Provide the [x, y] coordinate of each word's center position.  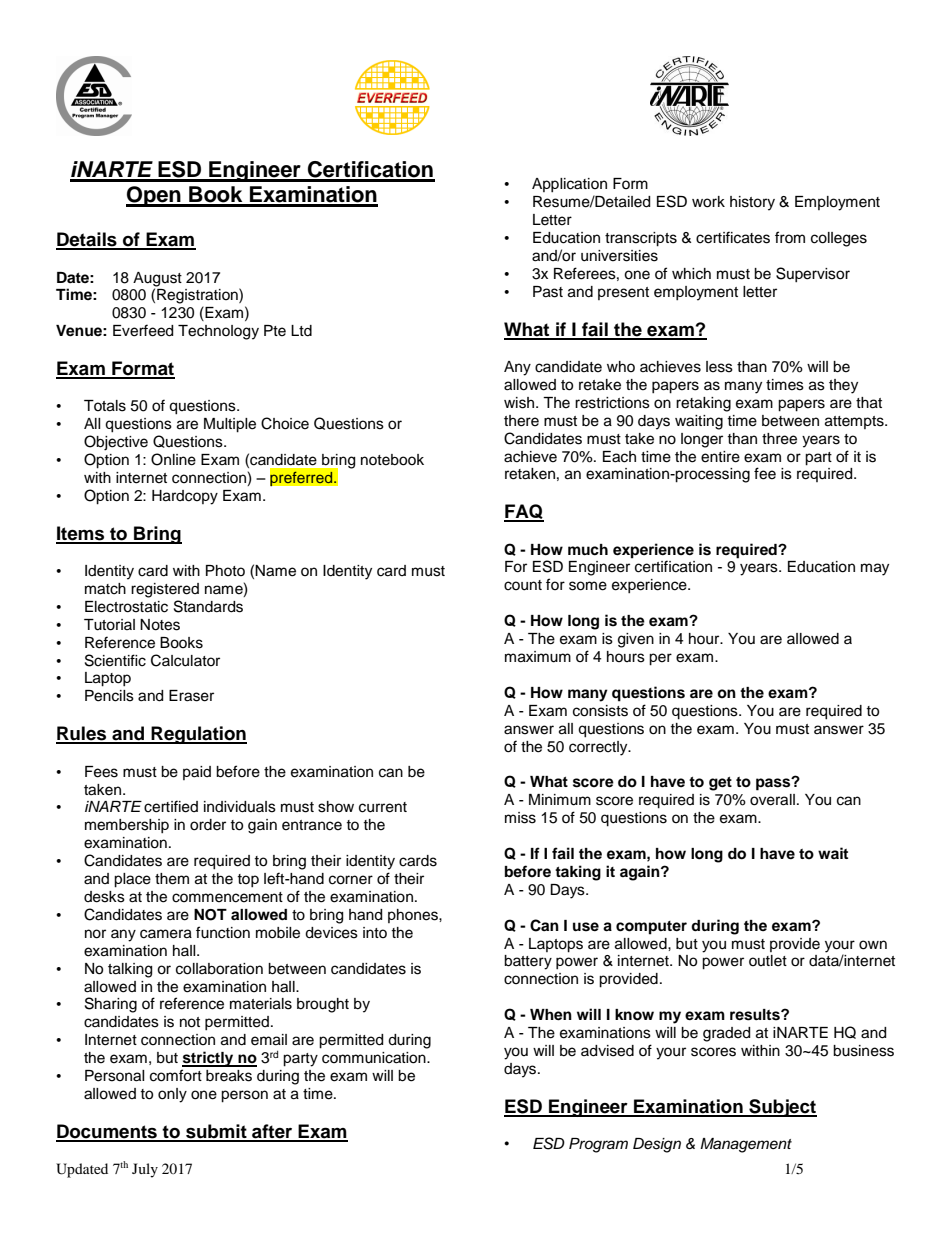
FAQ [524, 513]
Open [154, 196]
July [145, 1170]
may [875, 569]
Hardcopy [185, 497]
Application [569, 185]
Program [598, 1145]
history [752, 203]
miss [520, 818]
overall [772, 800]
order [208, 825]
